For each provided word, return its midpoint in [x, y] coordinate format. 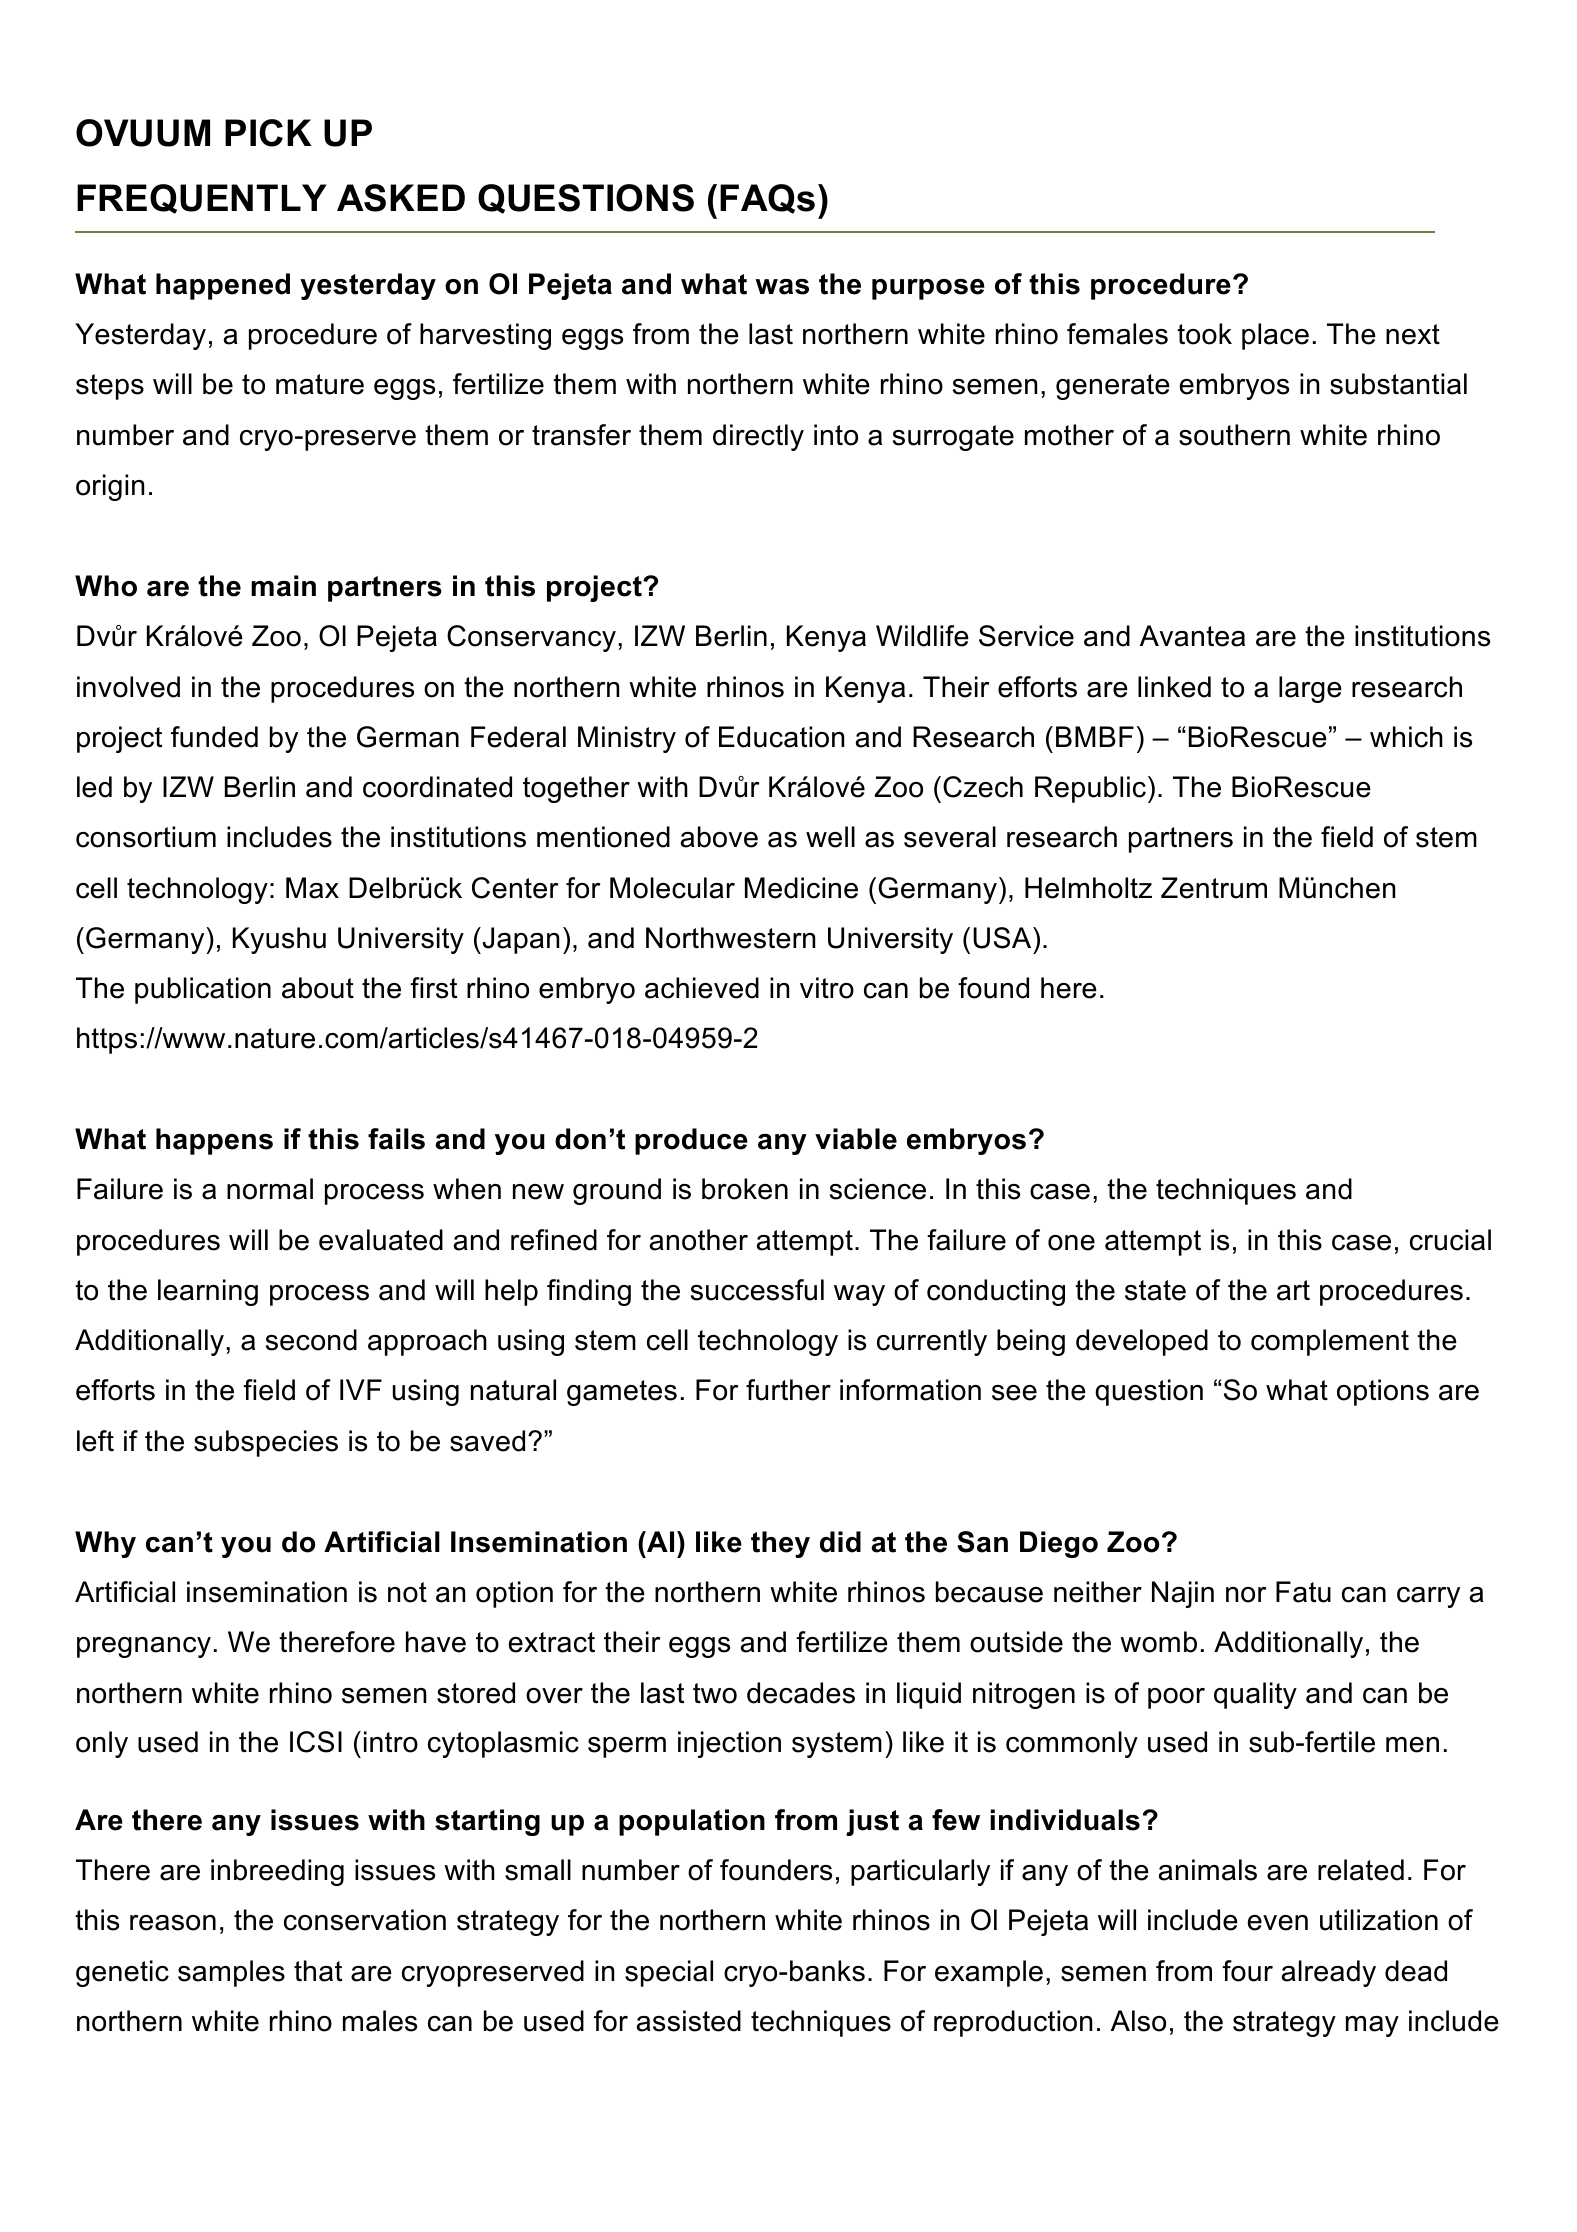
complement [1330, 1342]
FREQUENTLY [202, 199]
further [788, 1390]
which [1406, 737]
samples [231, 1973]
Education [781, 737]
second [311, 1340]
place [1275, 336]
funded [214, 737]
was [782, 287]
